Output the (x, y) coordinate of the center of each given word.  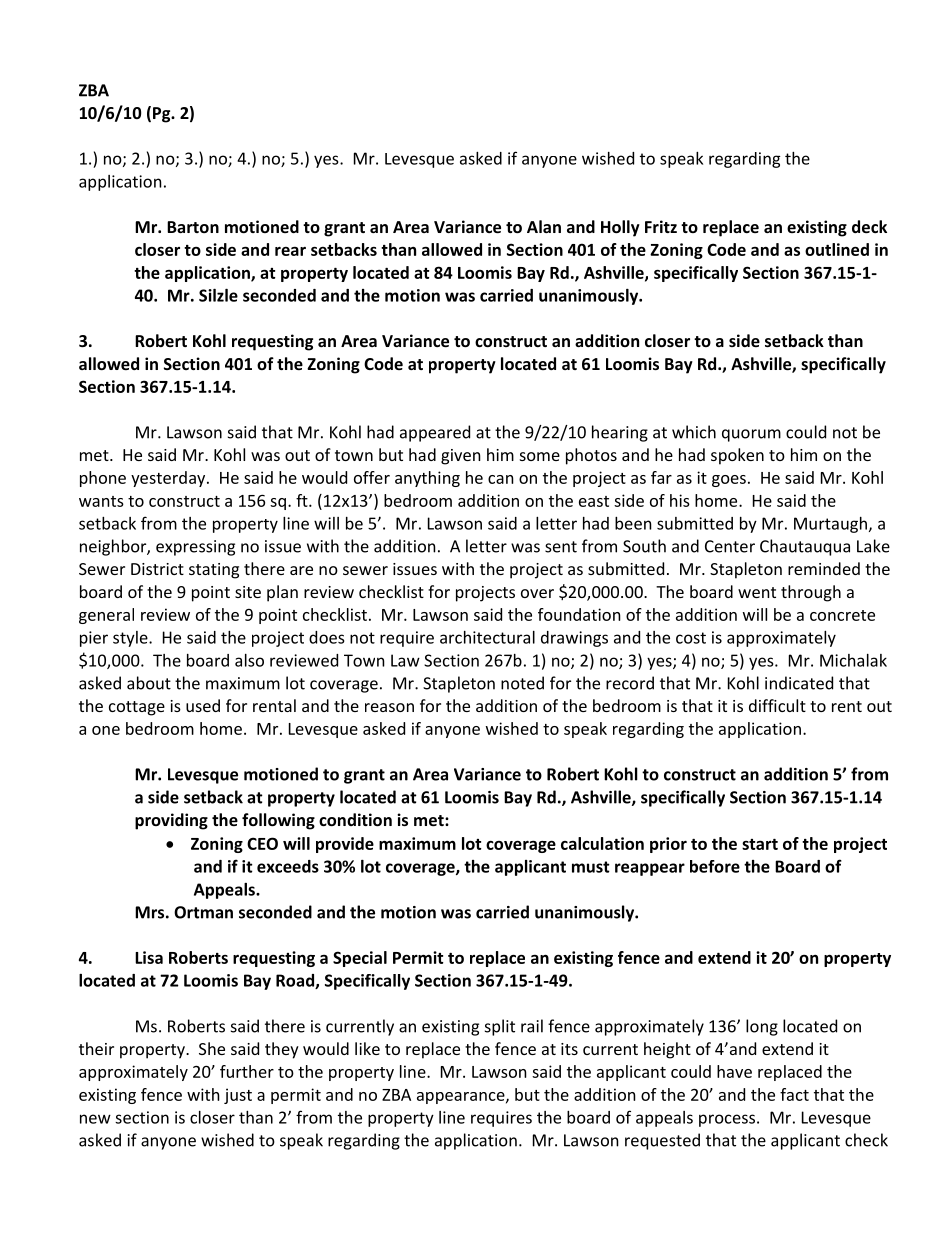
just (238, 1096)
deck (869, 226)
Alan (544, 226)
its (569, 1049)
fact (794, 1094)
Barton (193, 227)
